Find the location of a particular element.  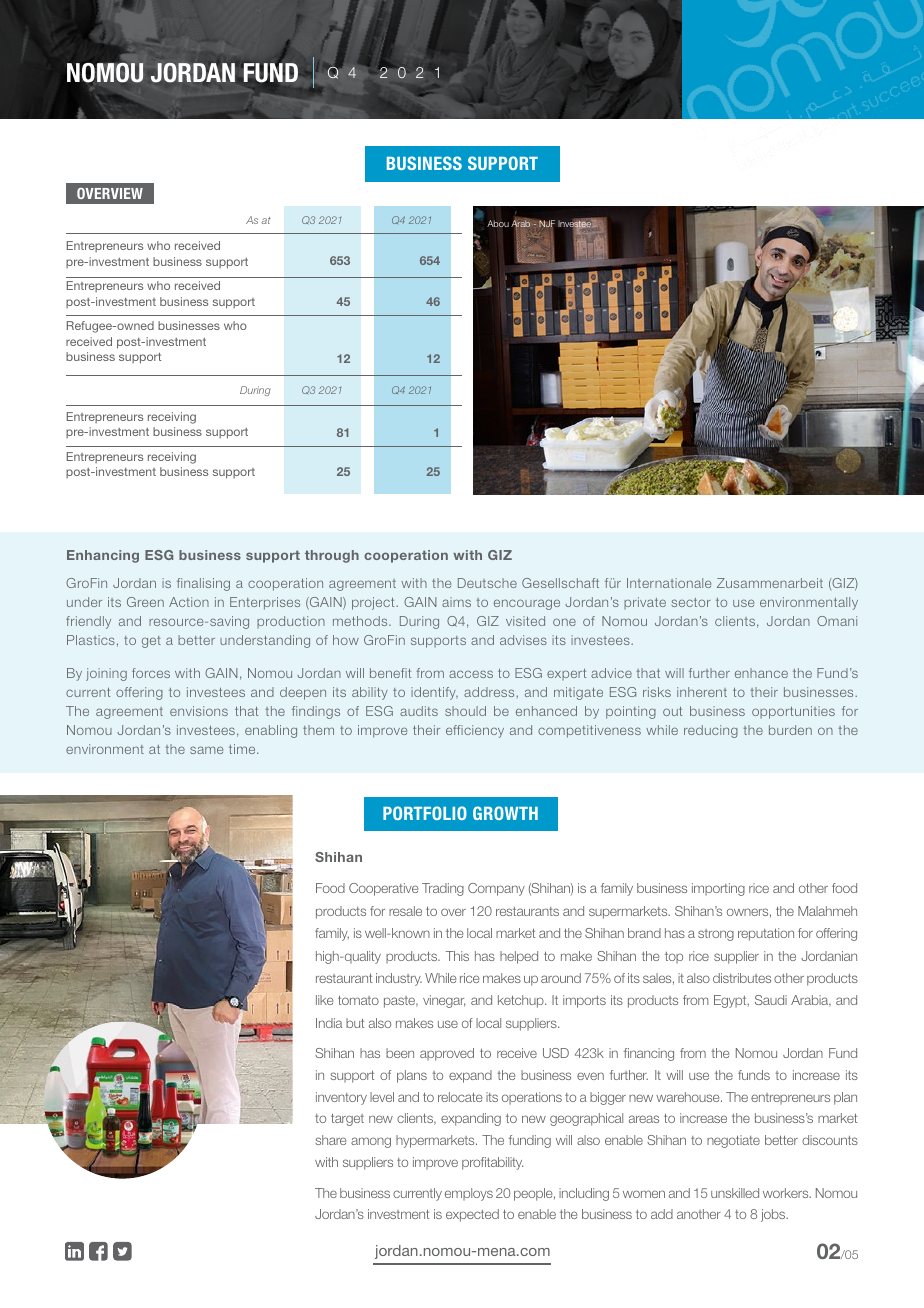

like is located at coordinates (324, 1000).
